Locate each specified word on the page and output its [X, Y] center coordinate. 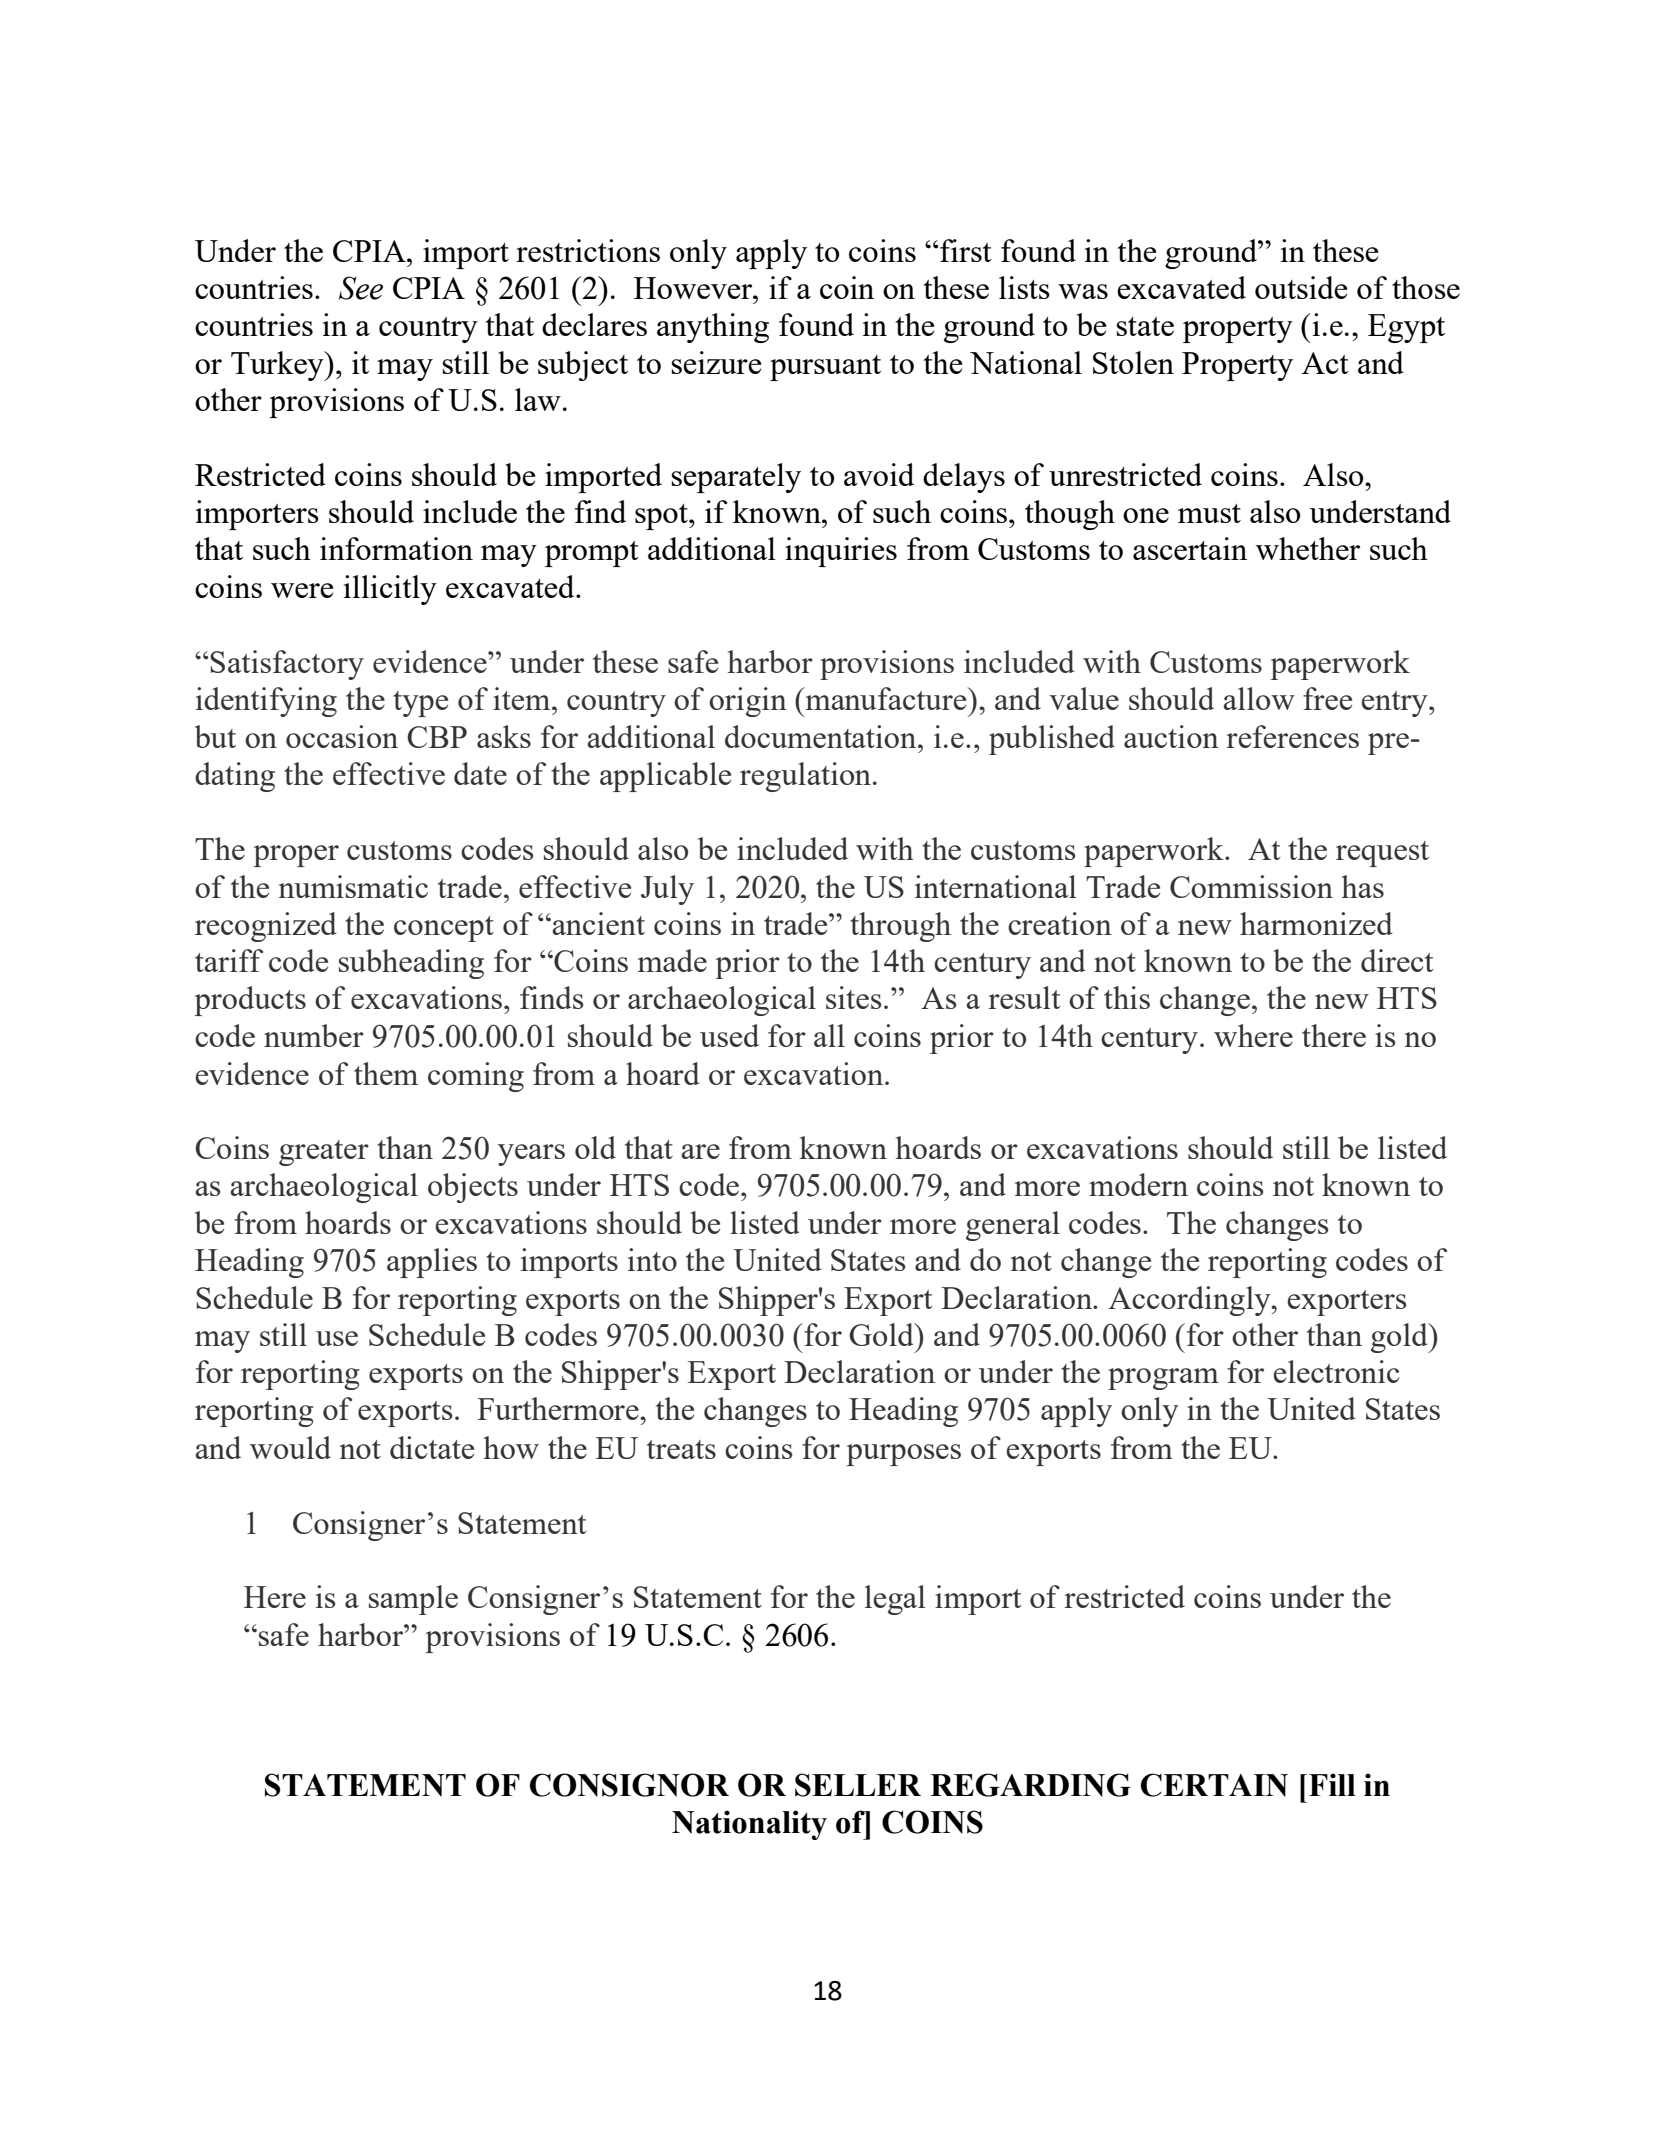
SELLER [858, 1785]
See [361, 288]
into [652, 1259]
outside [1301, 287]
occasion [342, 736]
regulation [805, 777]
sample [413, 1600]
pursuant [825, 368]
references [1292, 736]
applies [432, 1263]
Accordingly [1190, 1301]
